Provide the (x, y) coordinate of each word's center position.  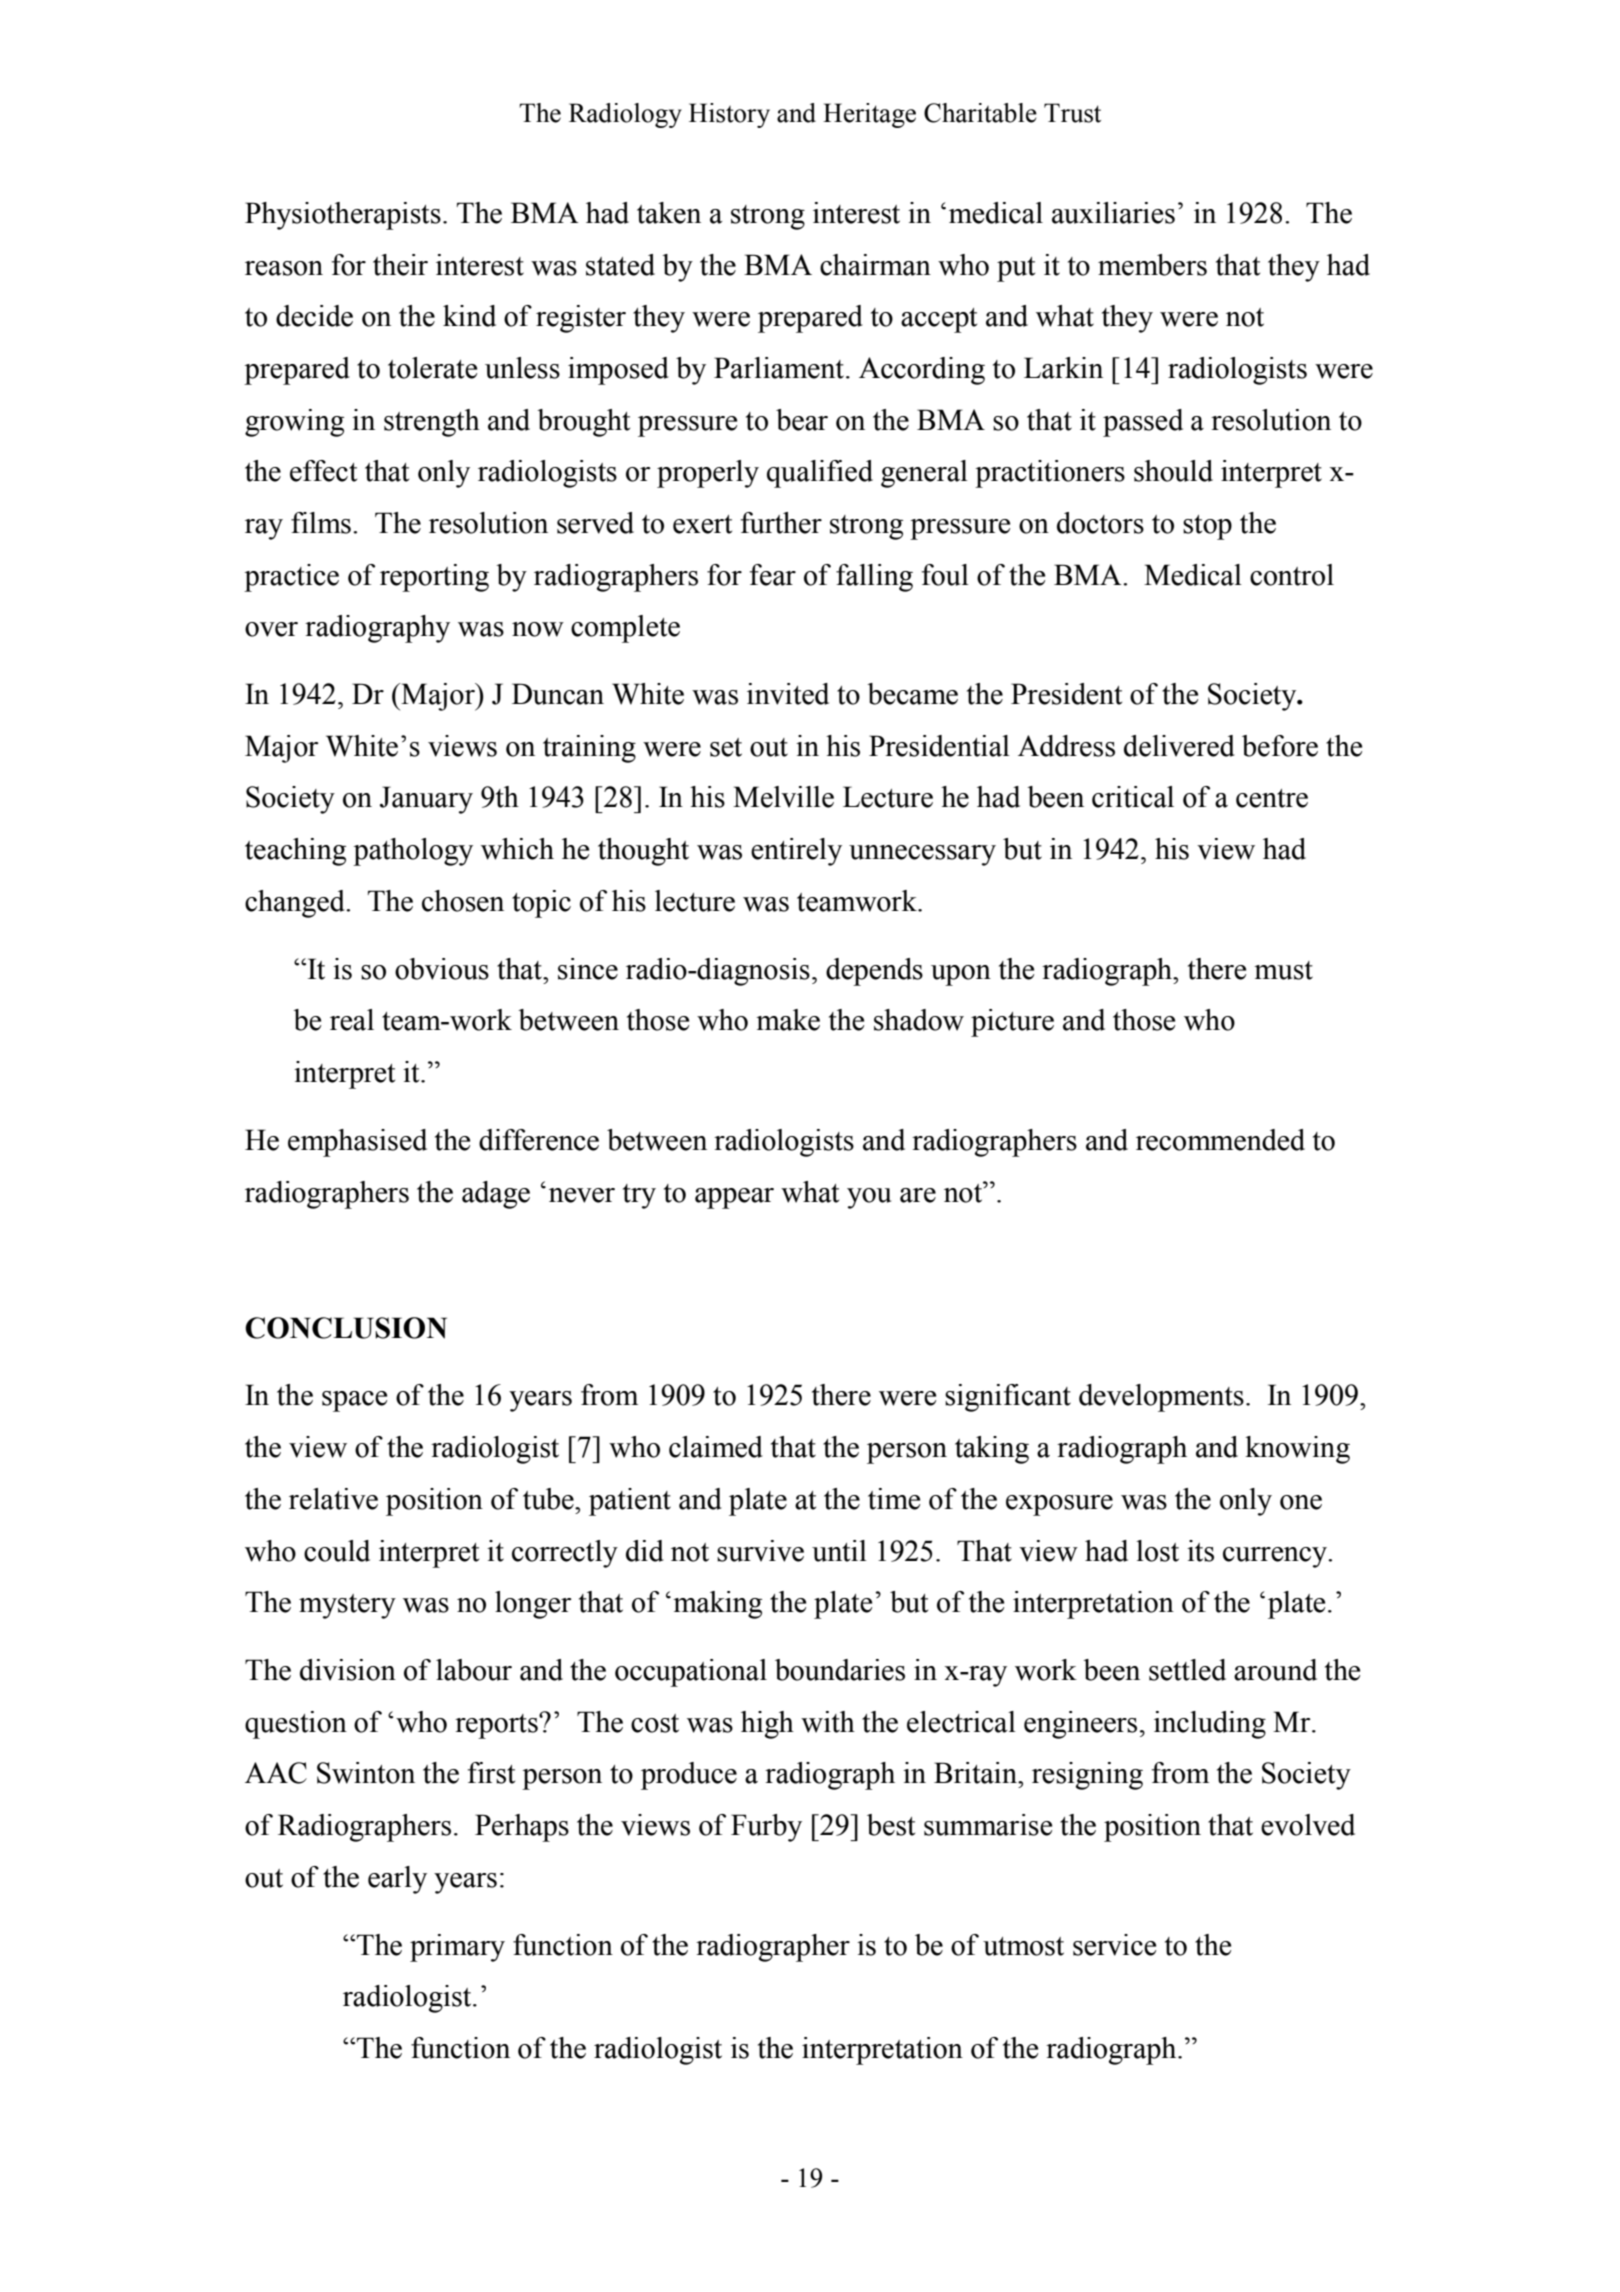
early (397, 1880)
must (1283, 970)
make (788, 1020)
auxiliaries (1113, 213)
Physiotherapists (343, 216)
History (729, 115)
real (352, 1020)
